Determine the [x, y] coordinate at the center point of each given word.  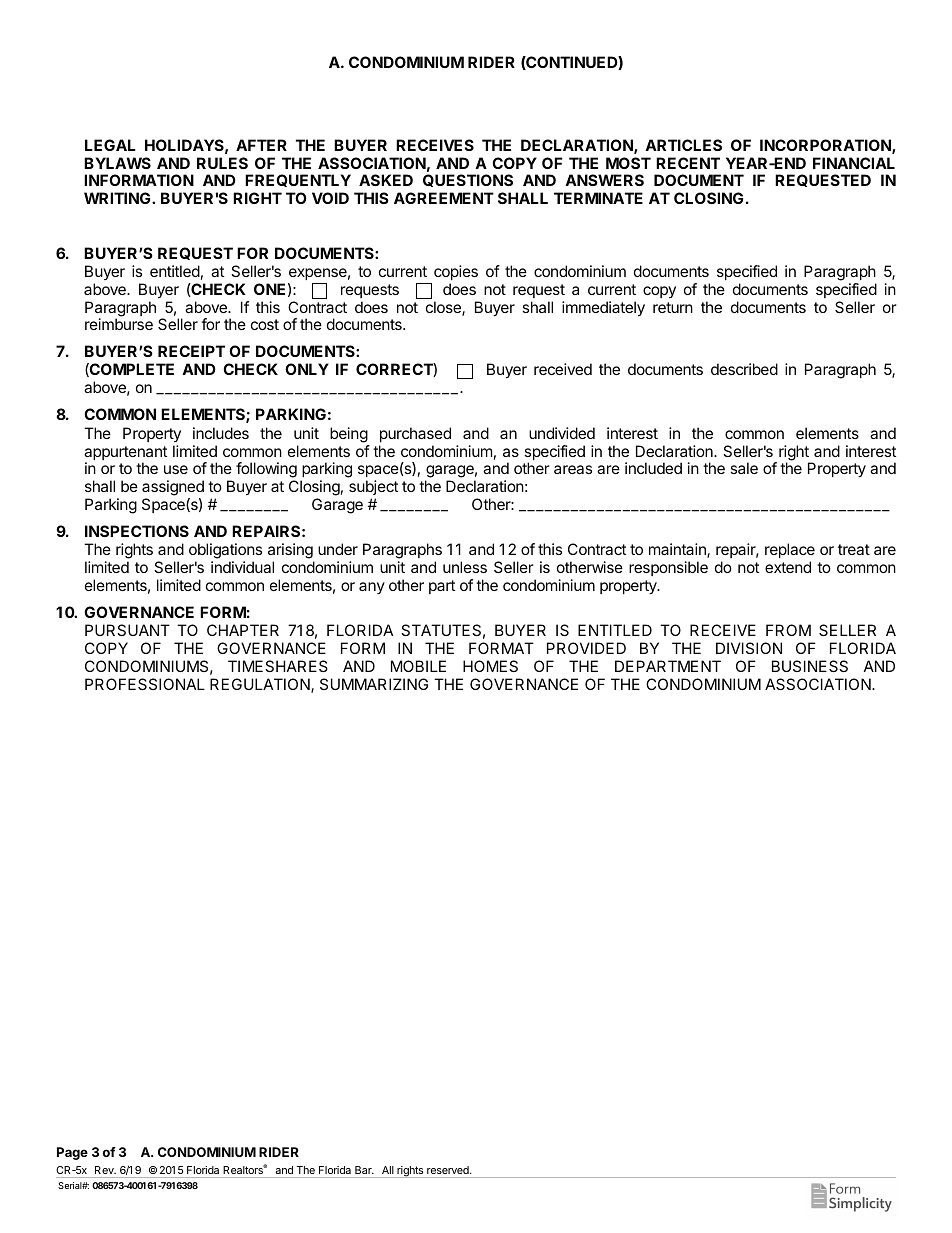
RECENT [688, 163]
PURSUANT [127, 630]
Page [72, 1153]
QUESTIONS [468, 180]
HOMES [490, 666]
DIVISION [749, 648]
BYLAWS [117, 163]
